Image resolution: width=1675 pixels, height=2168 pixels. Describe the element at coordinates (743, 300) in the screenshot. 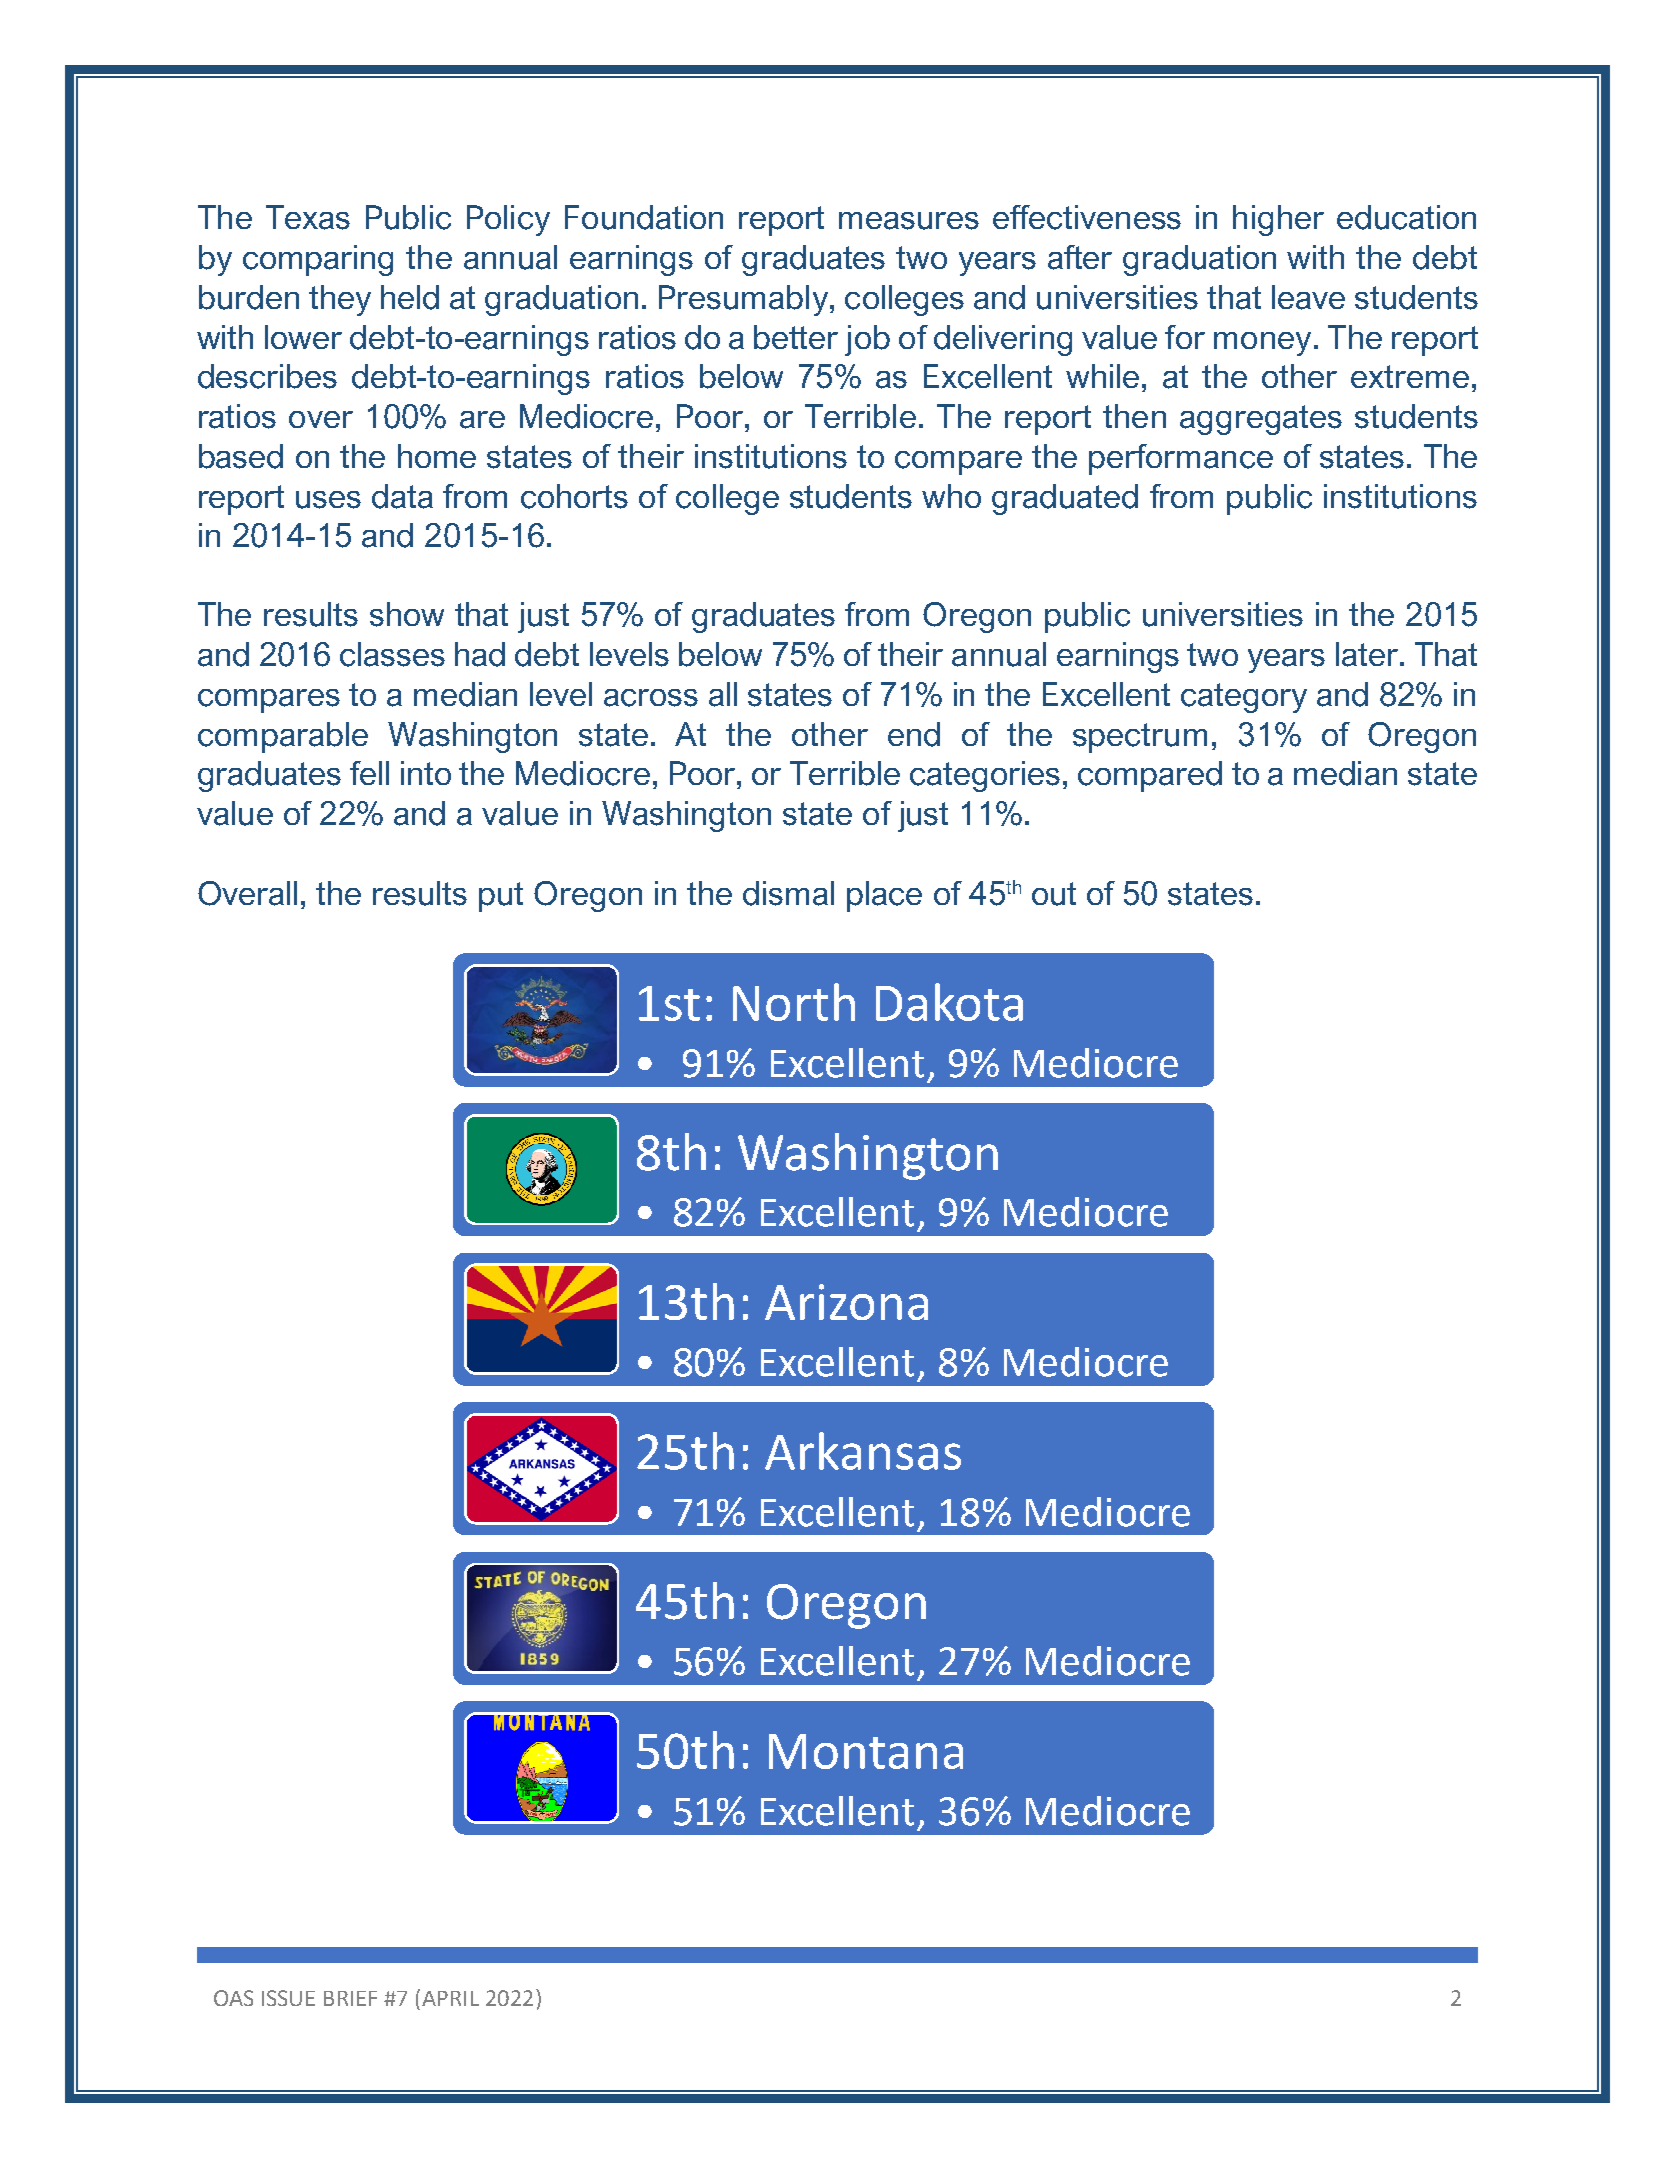

I see `Presumably` at that location.
